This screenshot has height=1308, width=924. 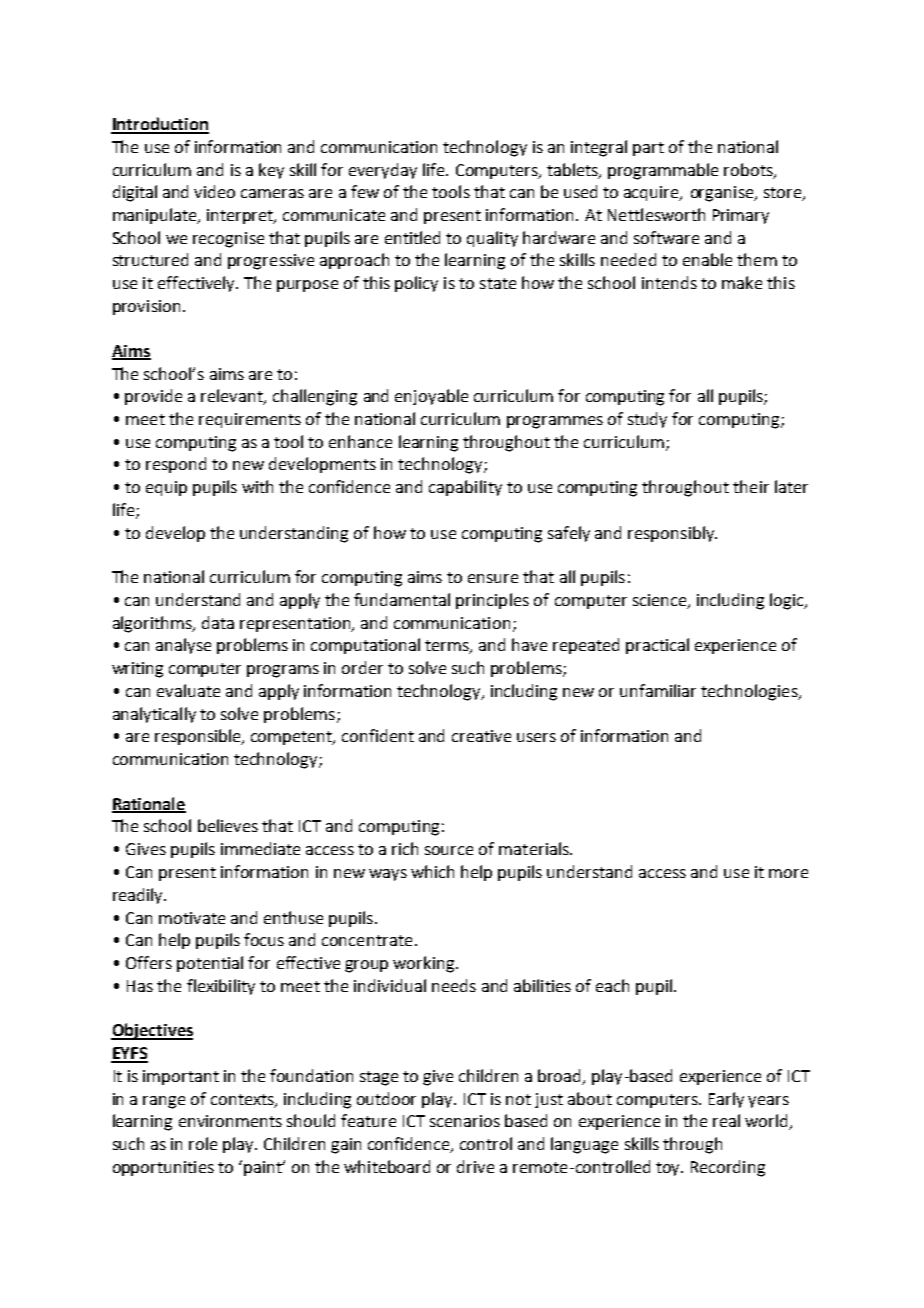 What do you see at coordinates (431, 397) in the screenshot?
I see `enjoyable` at bounding box center [431, 397].
